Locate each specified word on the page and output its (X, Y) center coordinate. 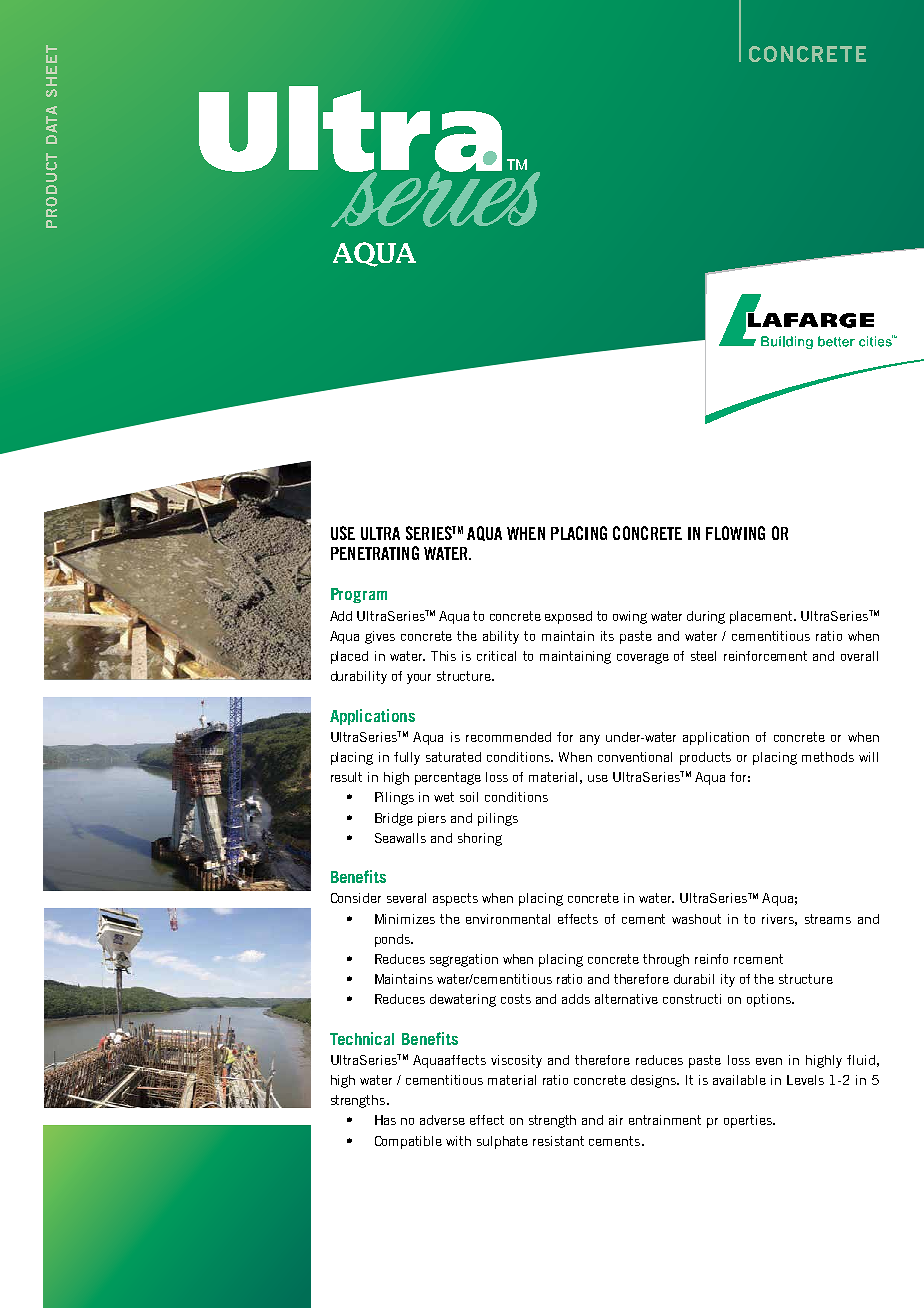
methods (828, 757)
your (419, 679)
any (590, 740)
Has (385, 1120)
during (706, 617)
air (616, 1120)
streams (828, 919)
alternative (626, 999)
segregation (464, 960)
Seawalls (400, 838)
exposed (568, 617)
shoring (480, 839)
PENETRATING (375, 553)
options (770, 1000)
